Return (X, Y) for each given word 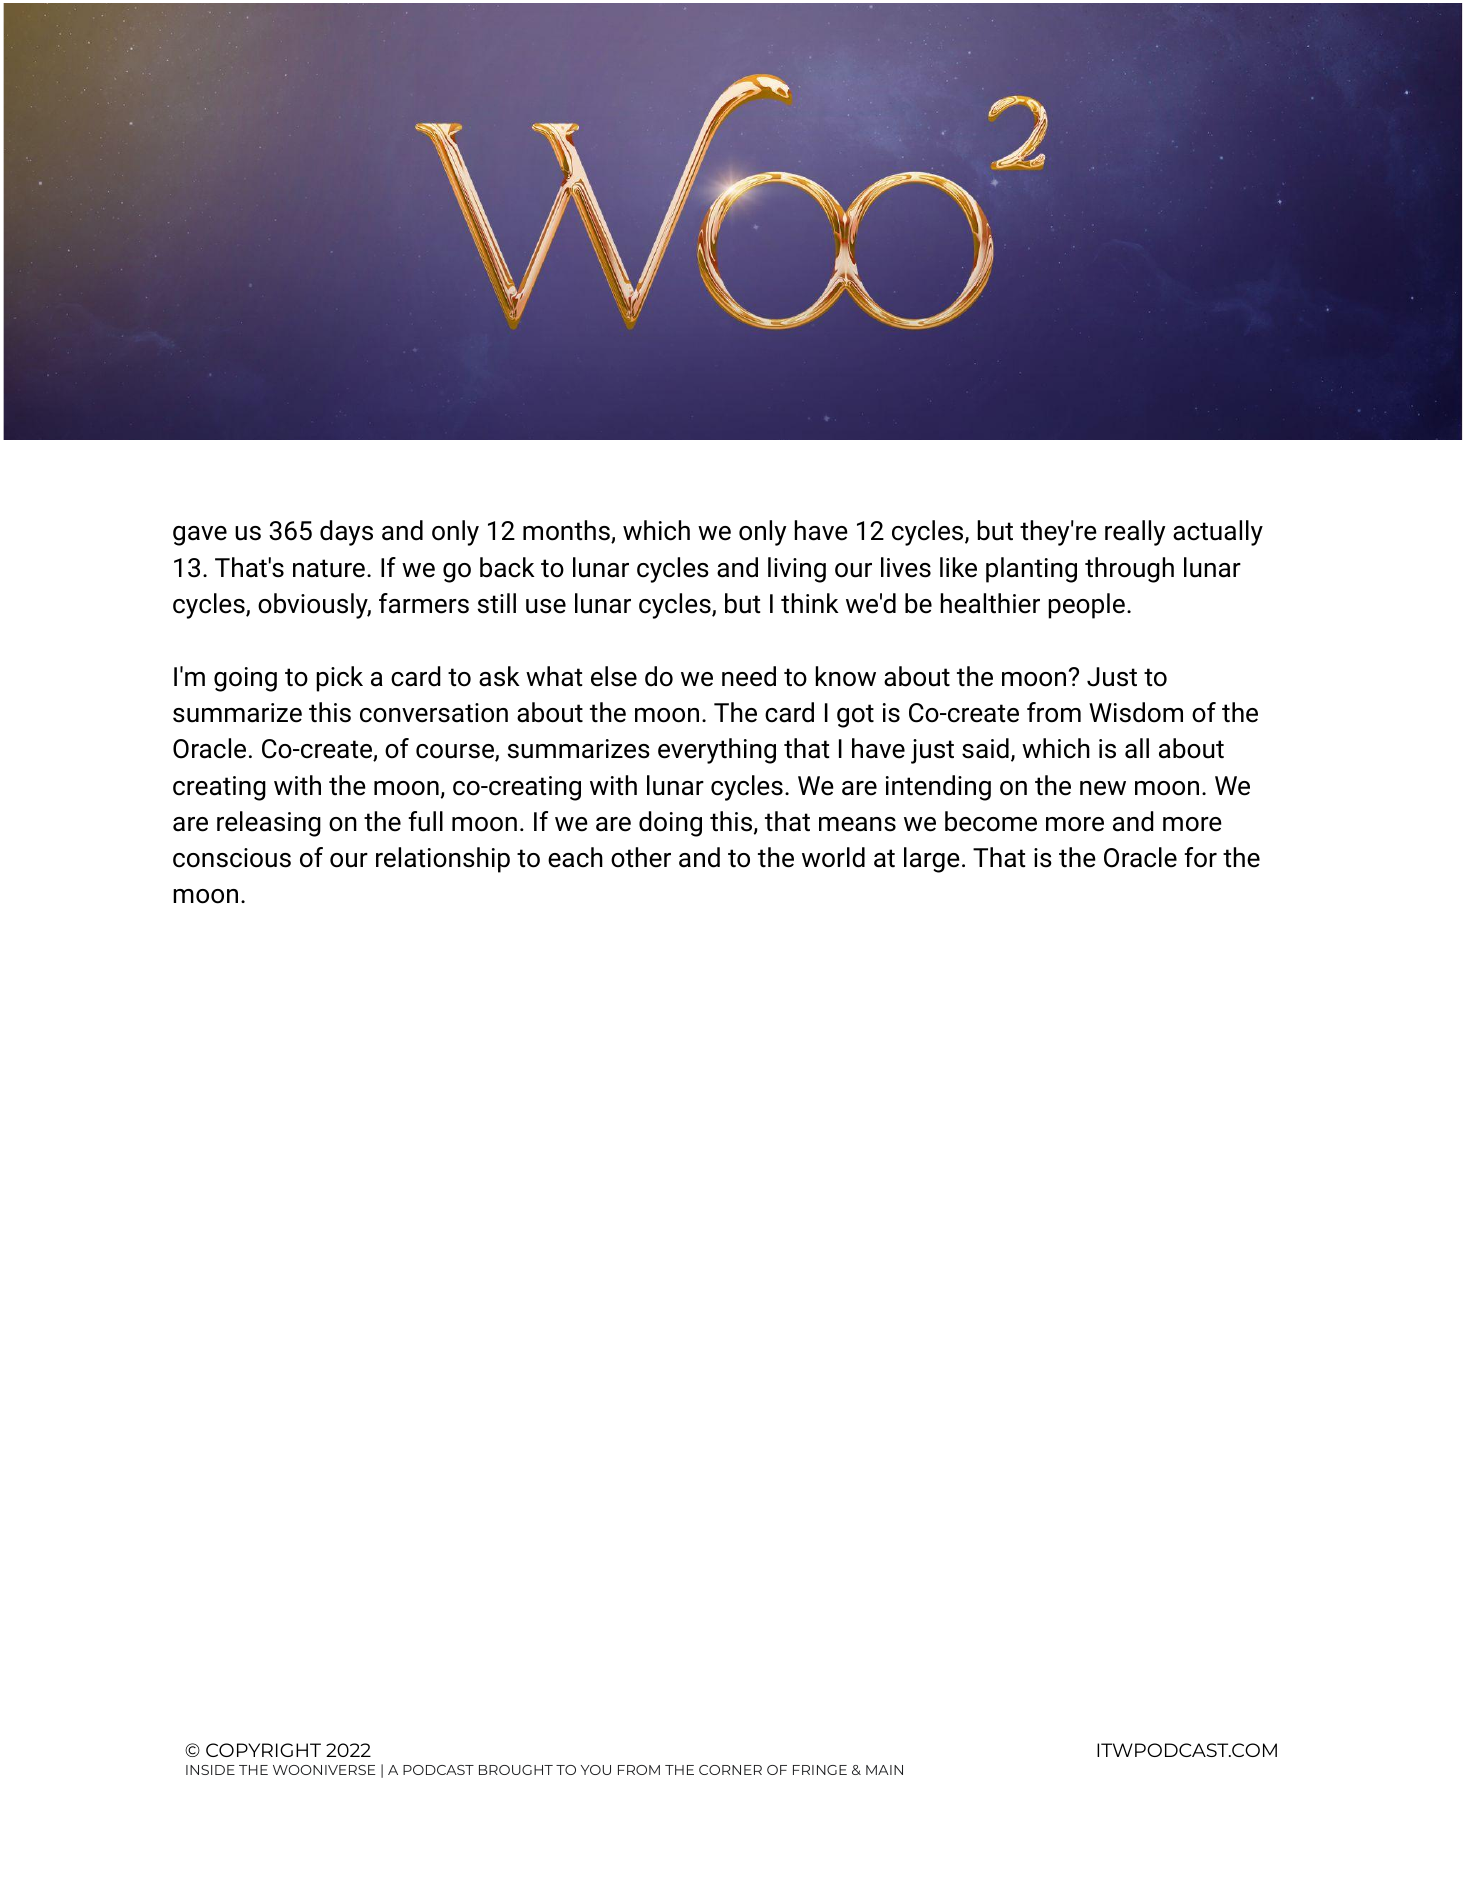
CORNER (730, 1770)
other (641, 857)
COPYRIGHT (263, 1750)
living (797, 570)
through (1129, 570)
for (1200, 857)
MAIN (884, 1770)
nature (329, 568)
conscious (232, 858)
